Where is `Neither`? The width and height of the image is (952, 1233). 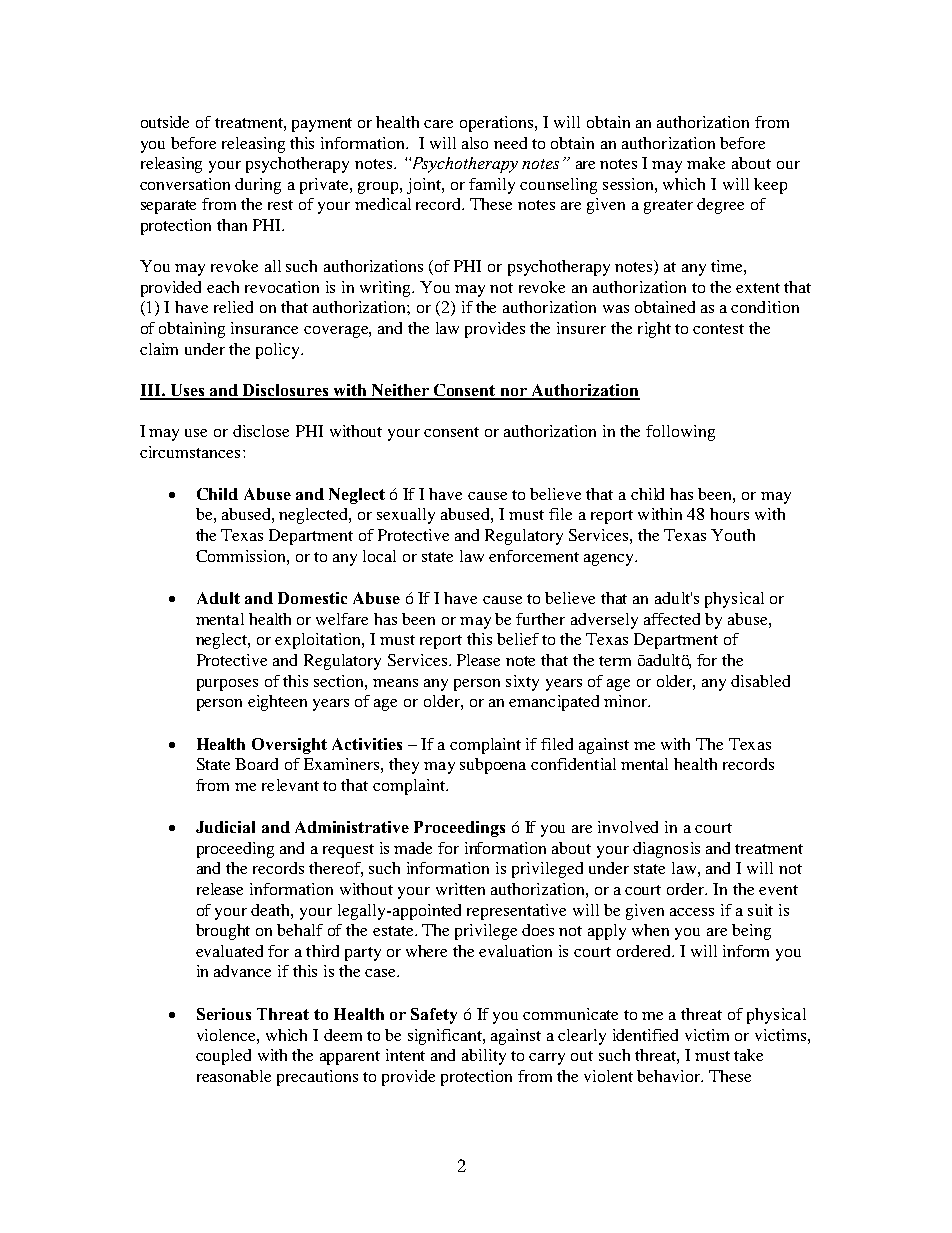
Neither is located at coordinates (400, 391).
